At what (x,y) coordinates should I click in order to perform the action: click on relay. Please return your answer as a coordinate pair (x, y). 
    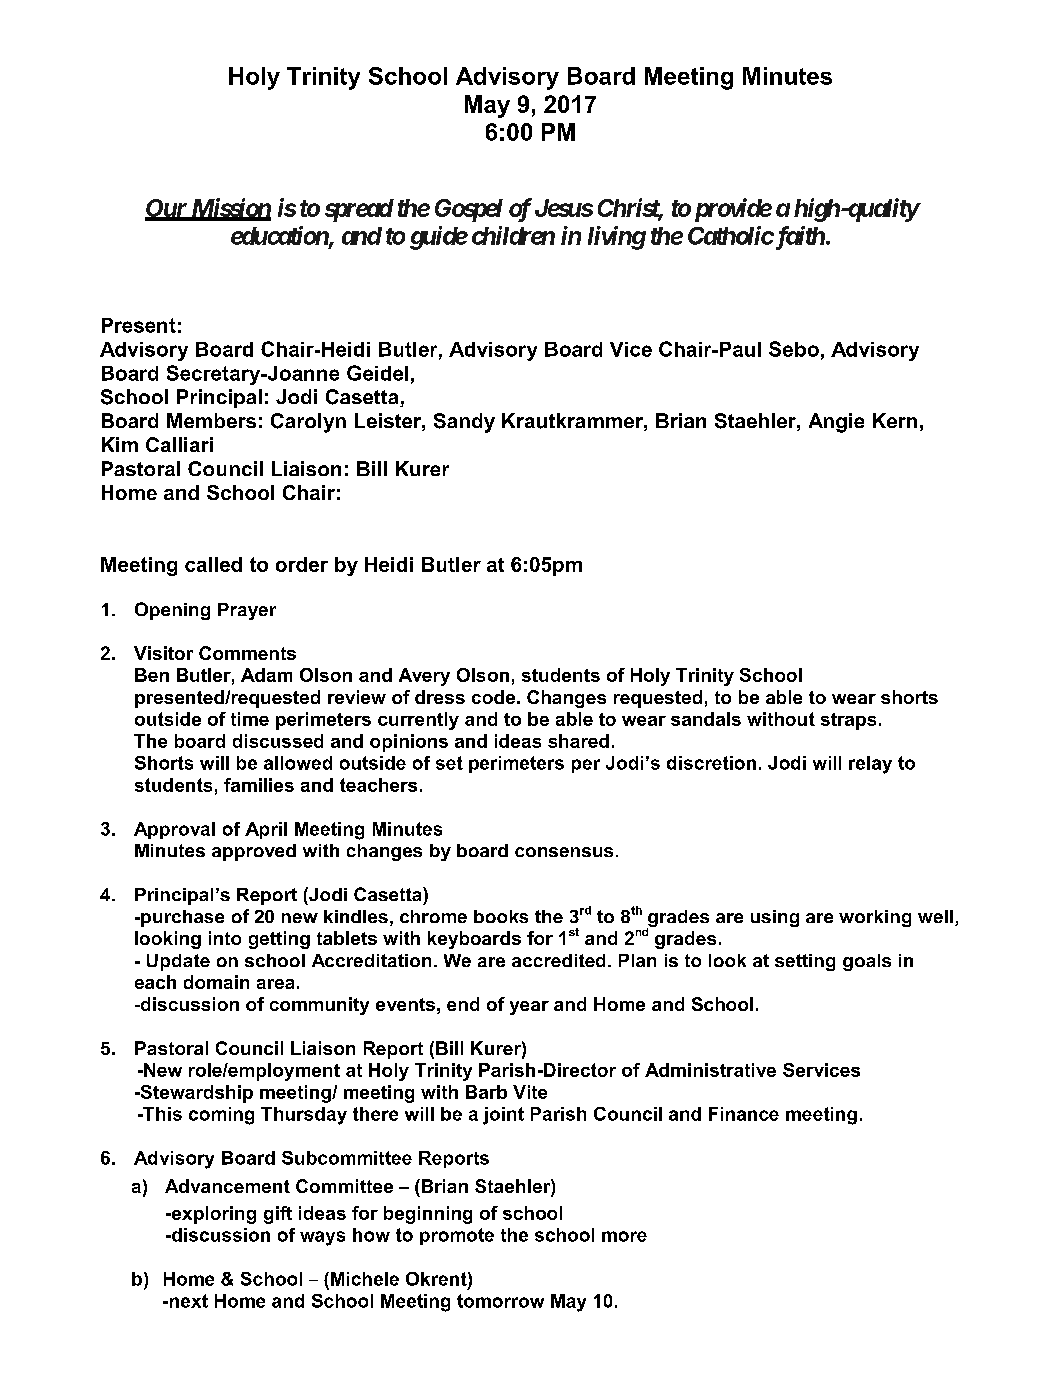
    Looking at the image, I should click on (870, 765).
